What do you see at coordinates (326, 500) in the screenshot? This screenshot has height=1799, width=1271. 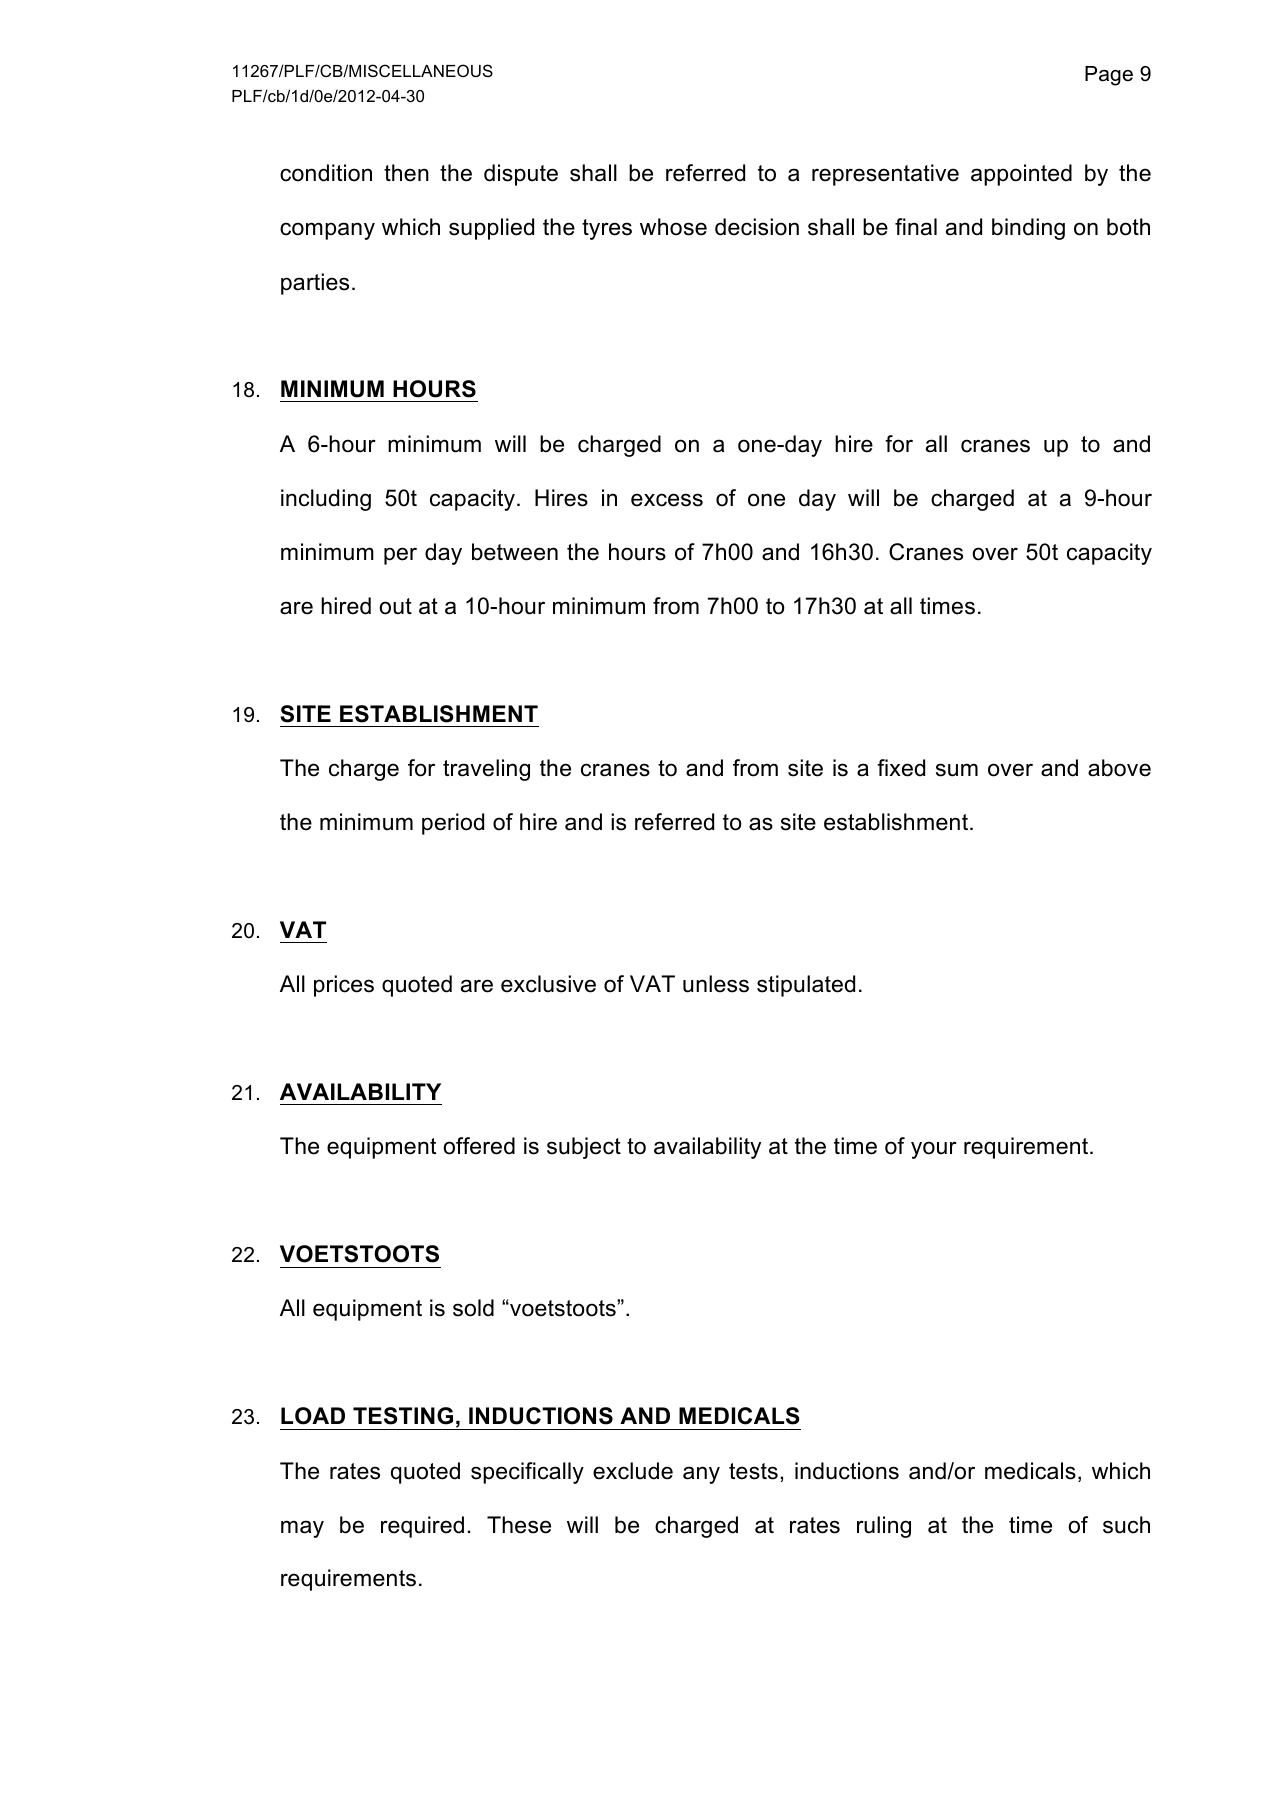 I see `including` at bounding box center [326, 500].
